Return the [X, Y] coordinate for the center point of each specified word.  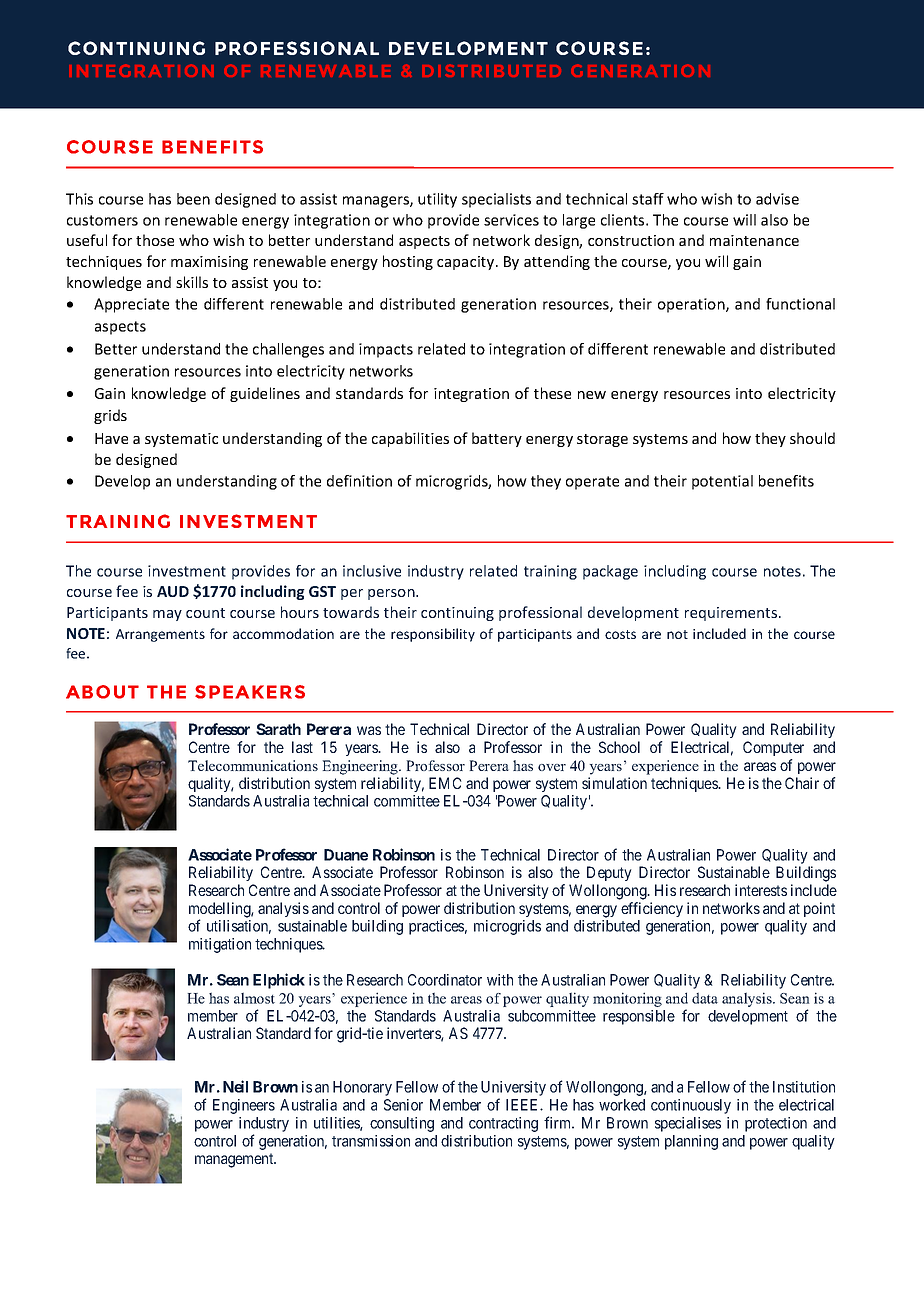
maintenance [754, 240]
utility [437, 200]
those [155, 240]
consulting [402, 1124]
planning [691, 1142]
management [235, 1160]
